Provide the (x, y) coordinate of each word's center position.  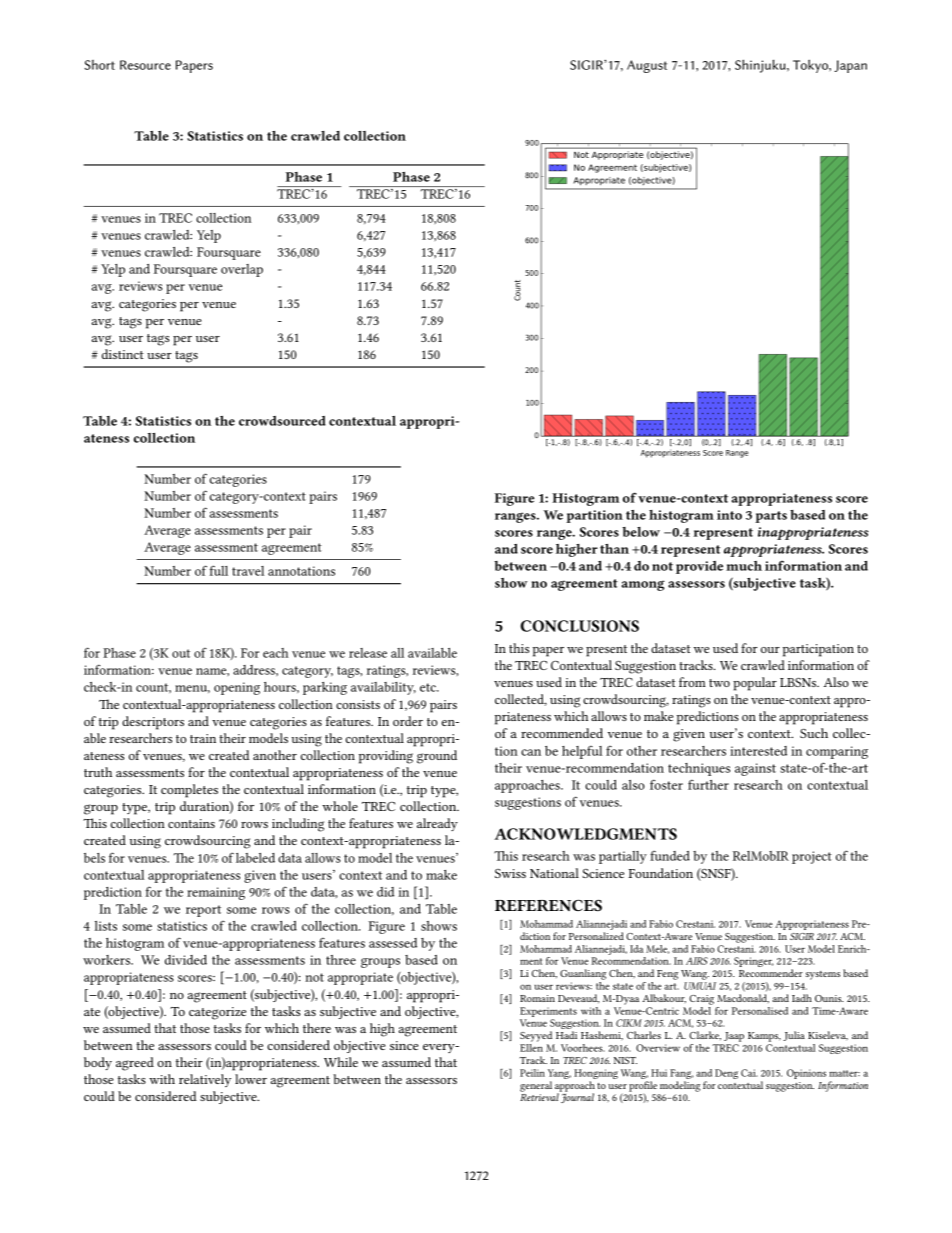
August (647, 66)
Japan (850, 66)
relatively (205, 1080)
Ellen (531, 1046)
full (219, 570)
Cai (749, 1073)
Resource (145, 65)
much (744, 566)
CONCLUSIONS (579, 626)
